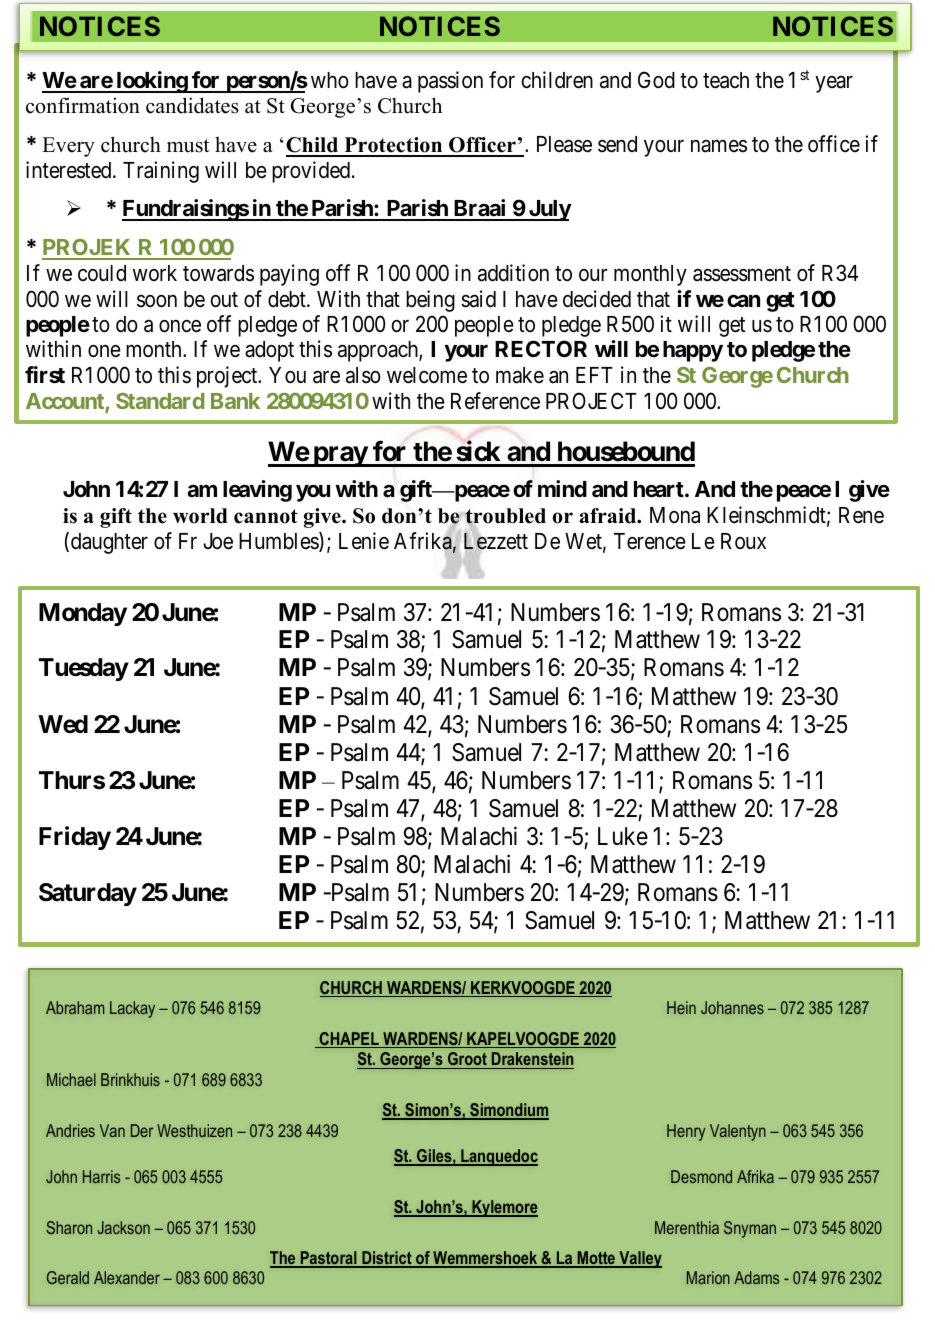 This page has height=1322, width=935. I want to click on Jackson, so click(124, 1227).
